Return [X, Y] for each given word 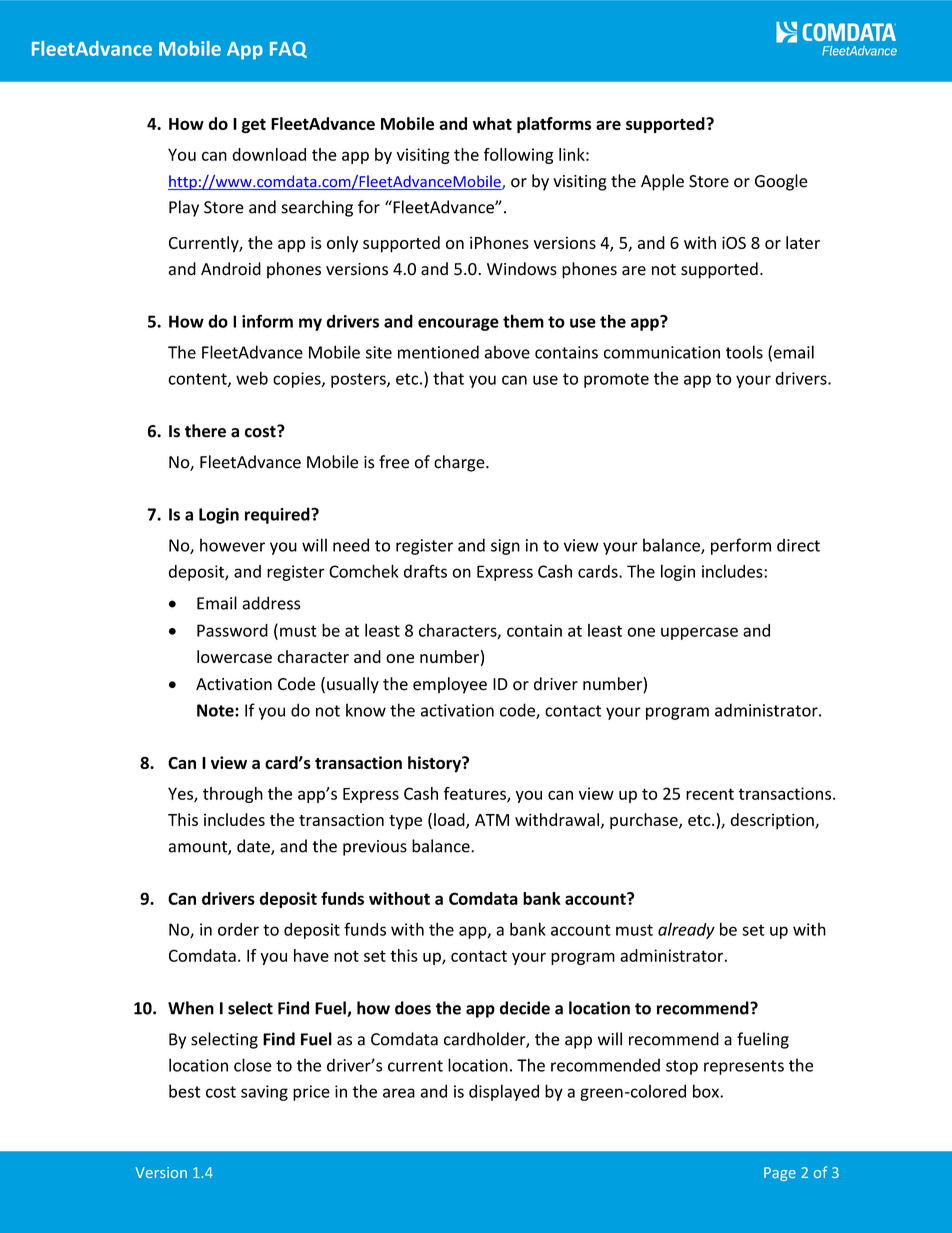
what [492, 123]
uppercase [699, 633]
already [686, 931]
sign [505, 547]
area [399, 1093]
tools [744, 352]
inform [267, 321]
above [507, 352]
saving [264, 1093]
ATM [492, 820]
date [254, 847]
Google [781, 182]
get [254, 126]
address [271, 603]
